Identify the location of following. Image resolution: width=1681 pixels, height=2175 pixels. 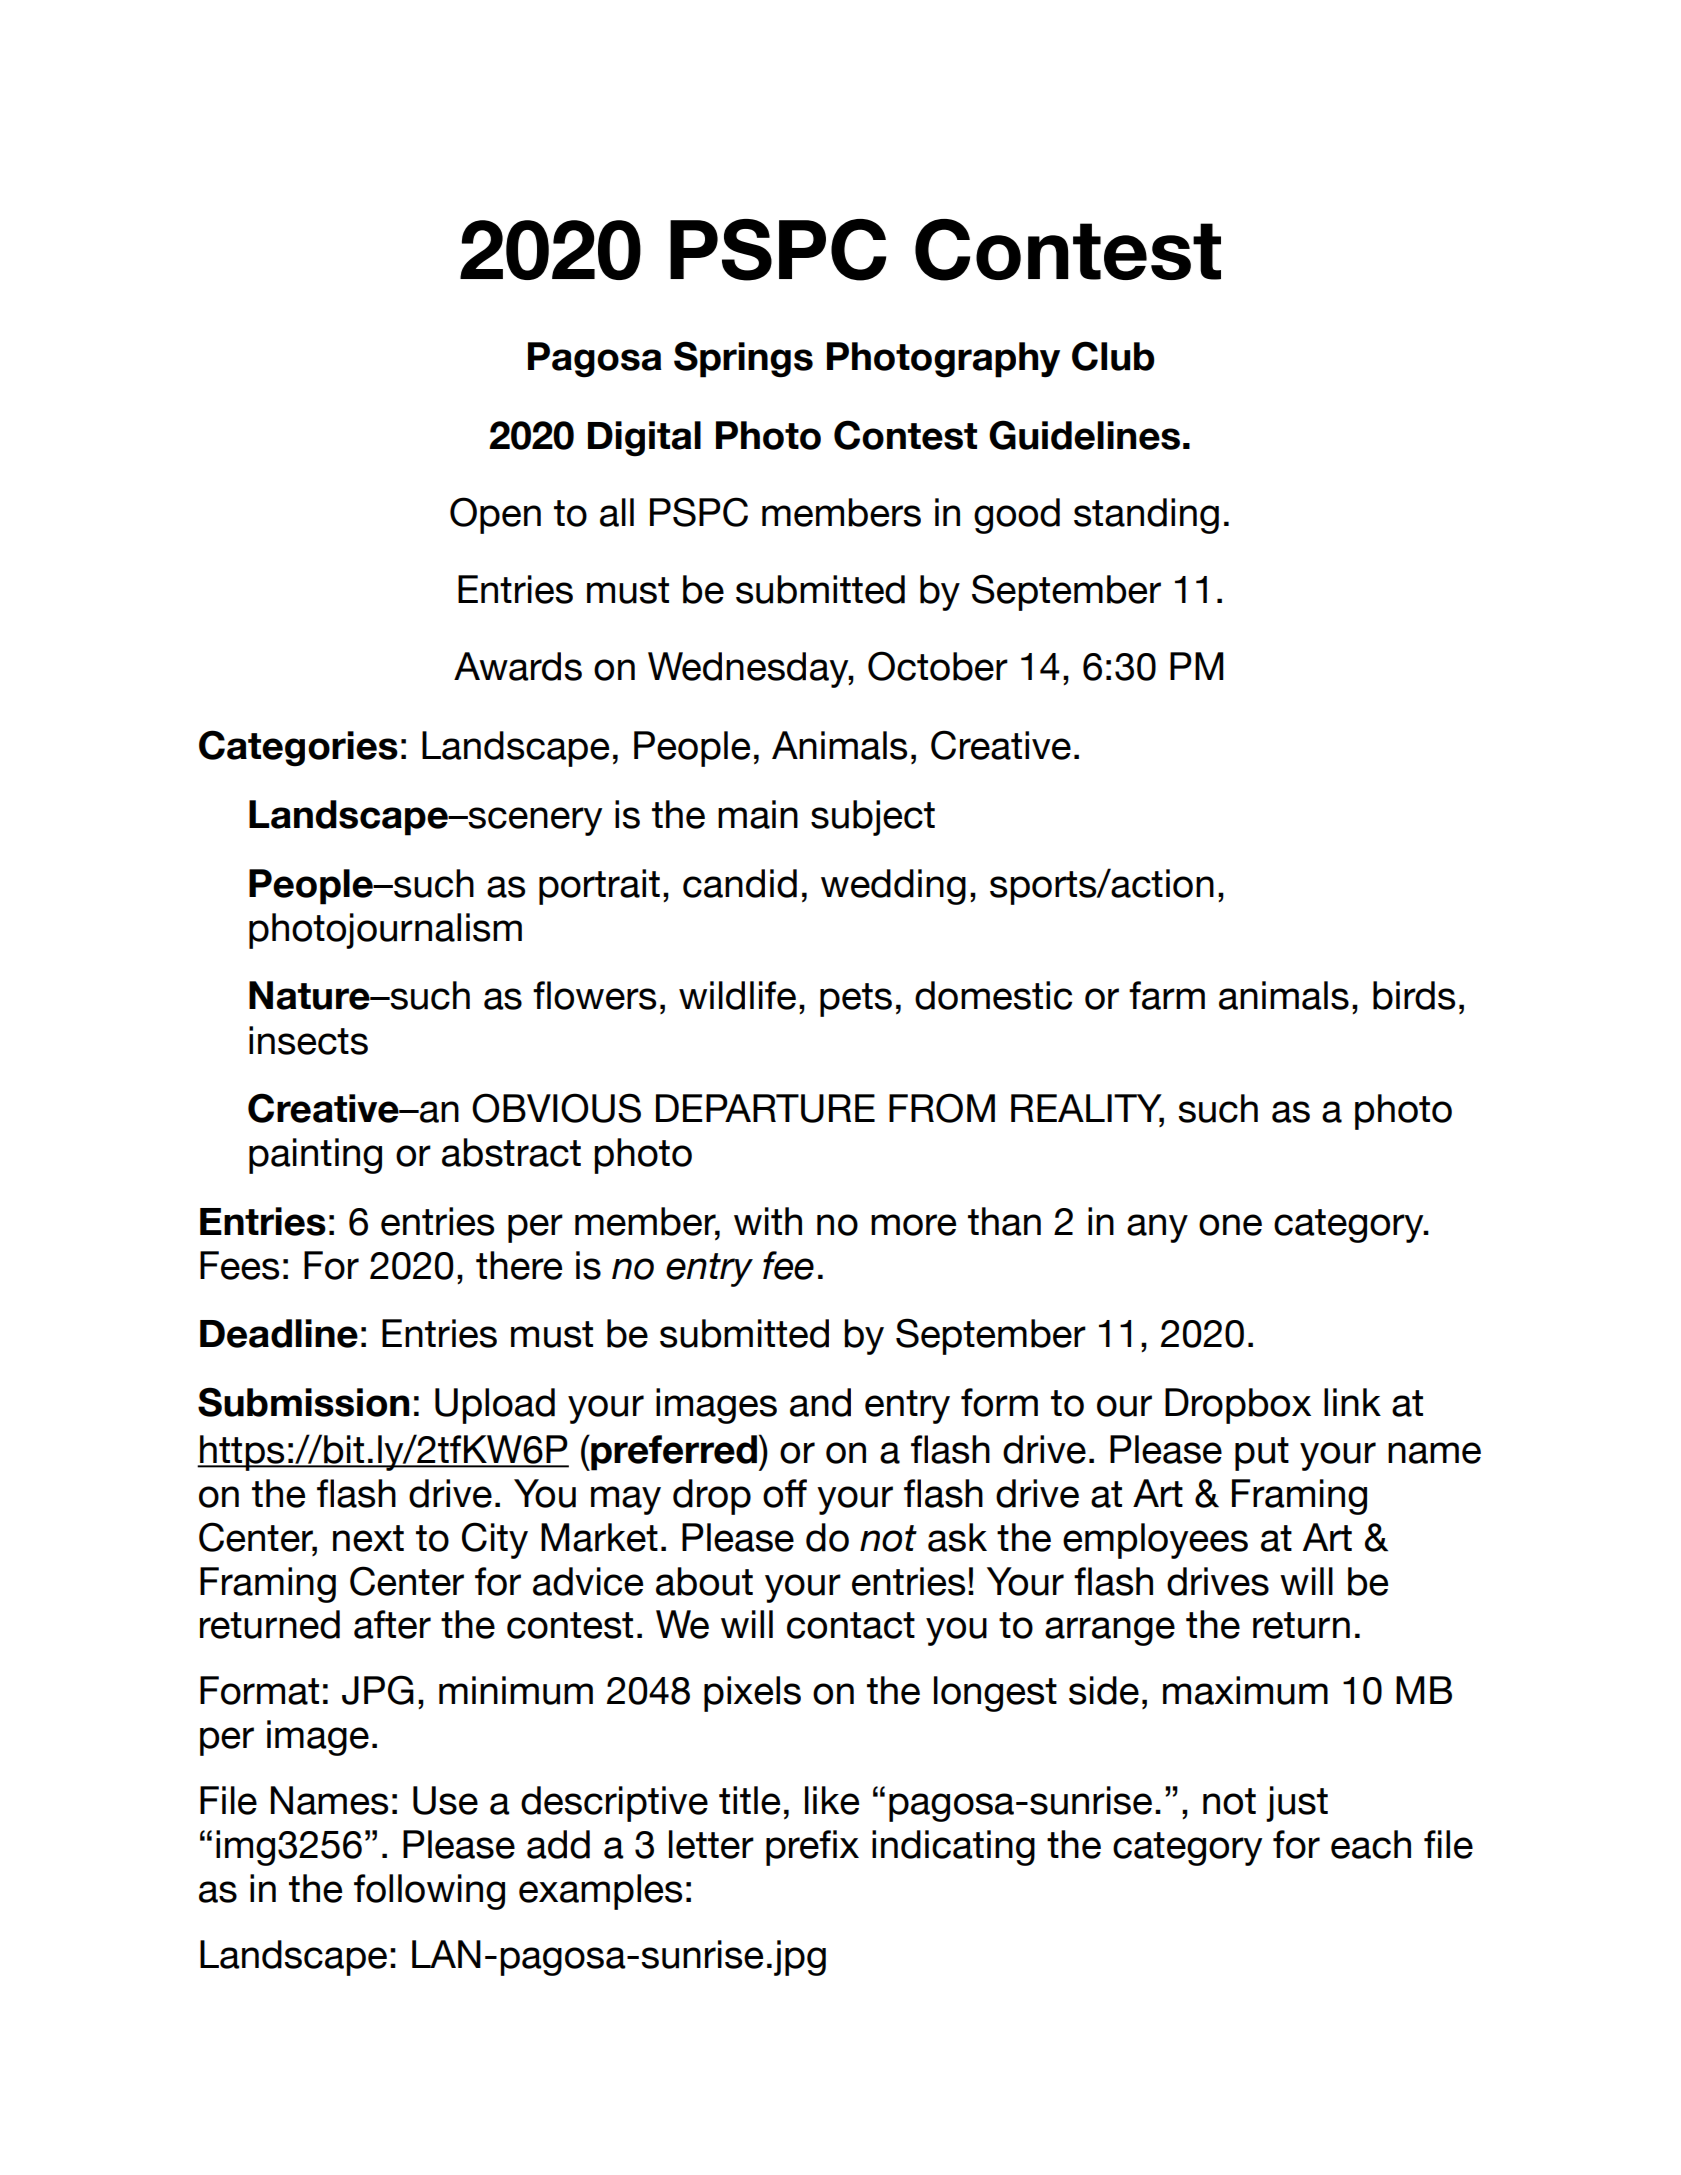
(429, 1892).
